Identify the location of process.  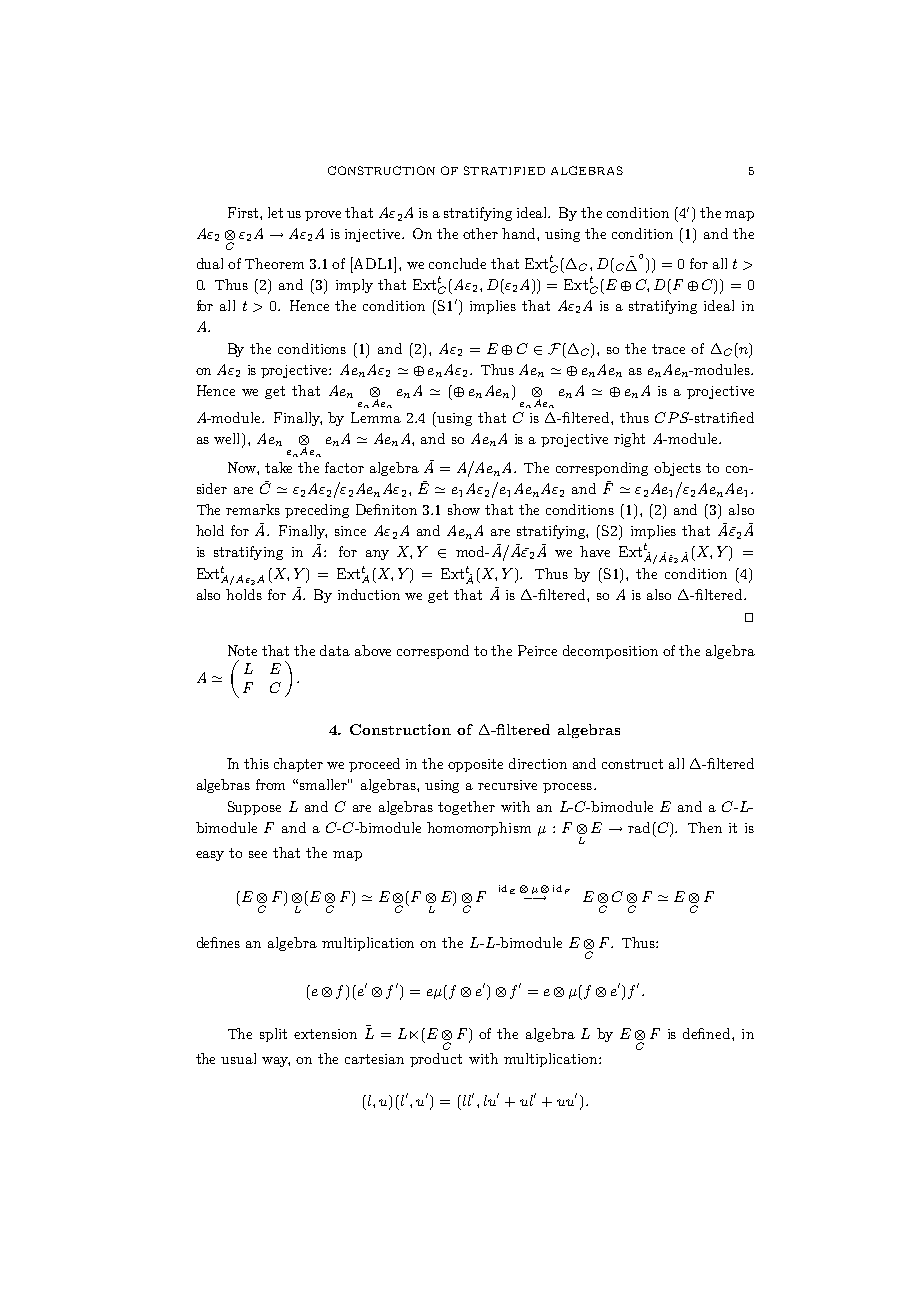
(567, 788).
